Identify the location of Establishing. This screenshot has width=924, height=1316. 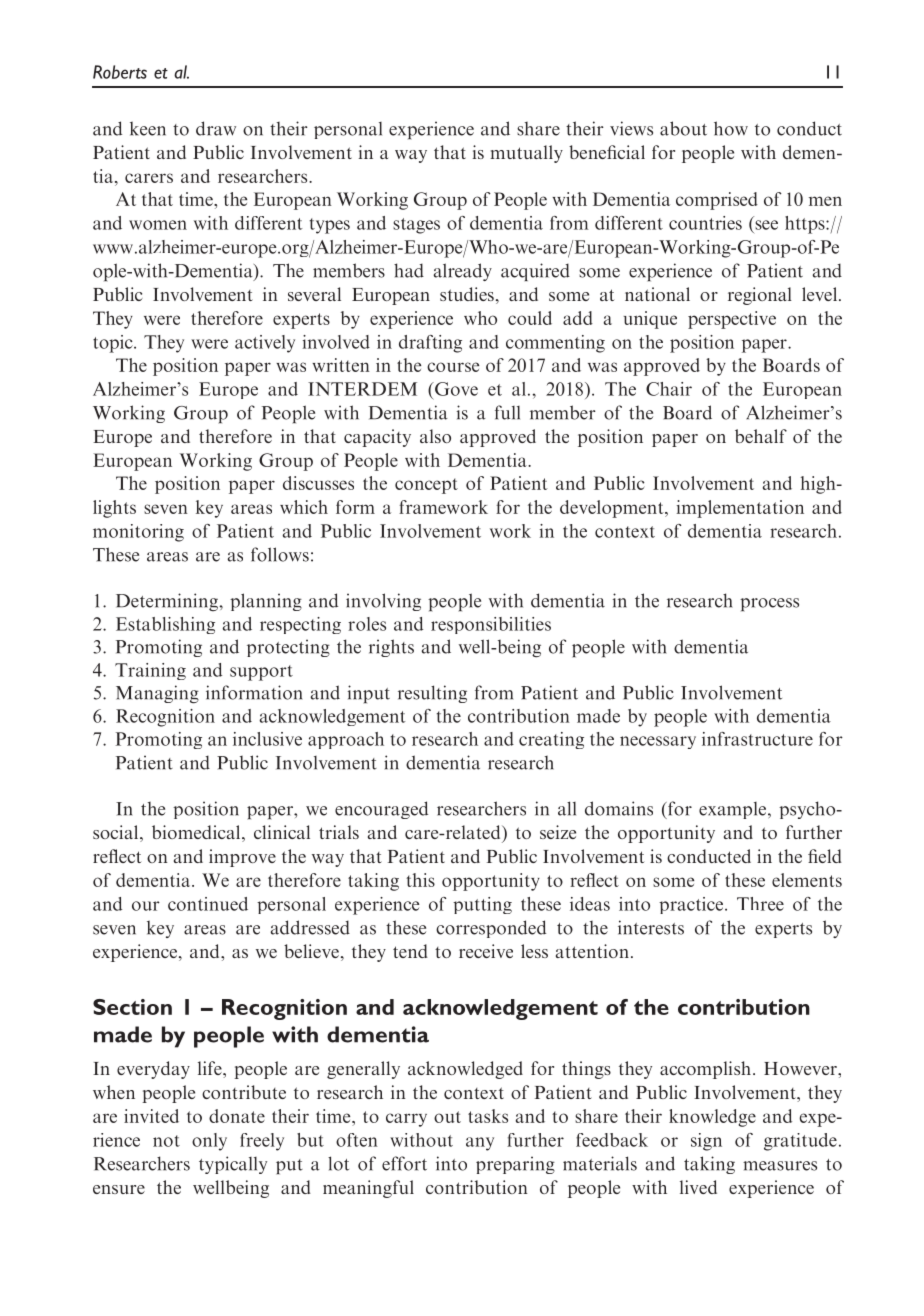
(165, 625).
